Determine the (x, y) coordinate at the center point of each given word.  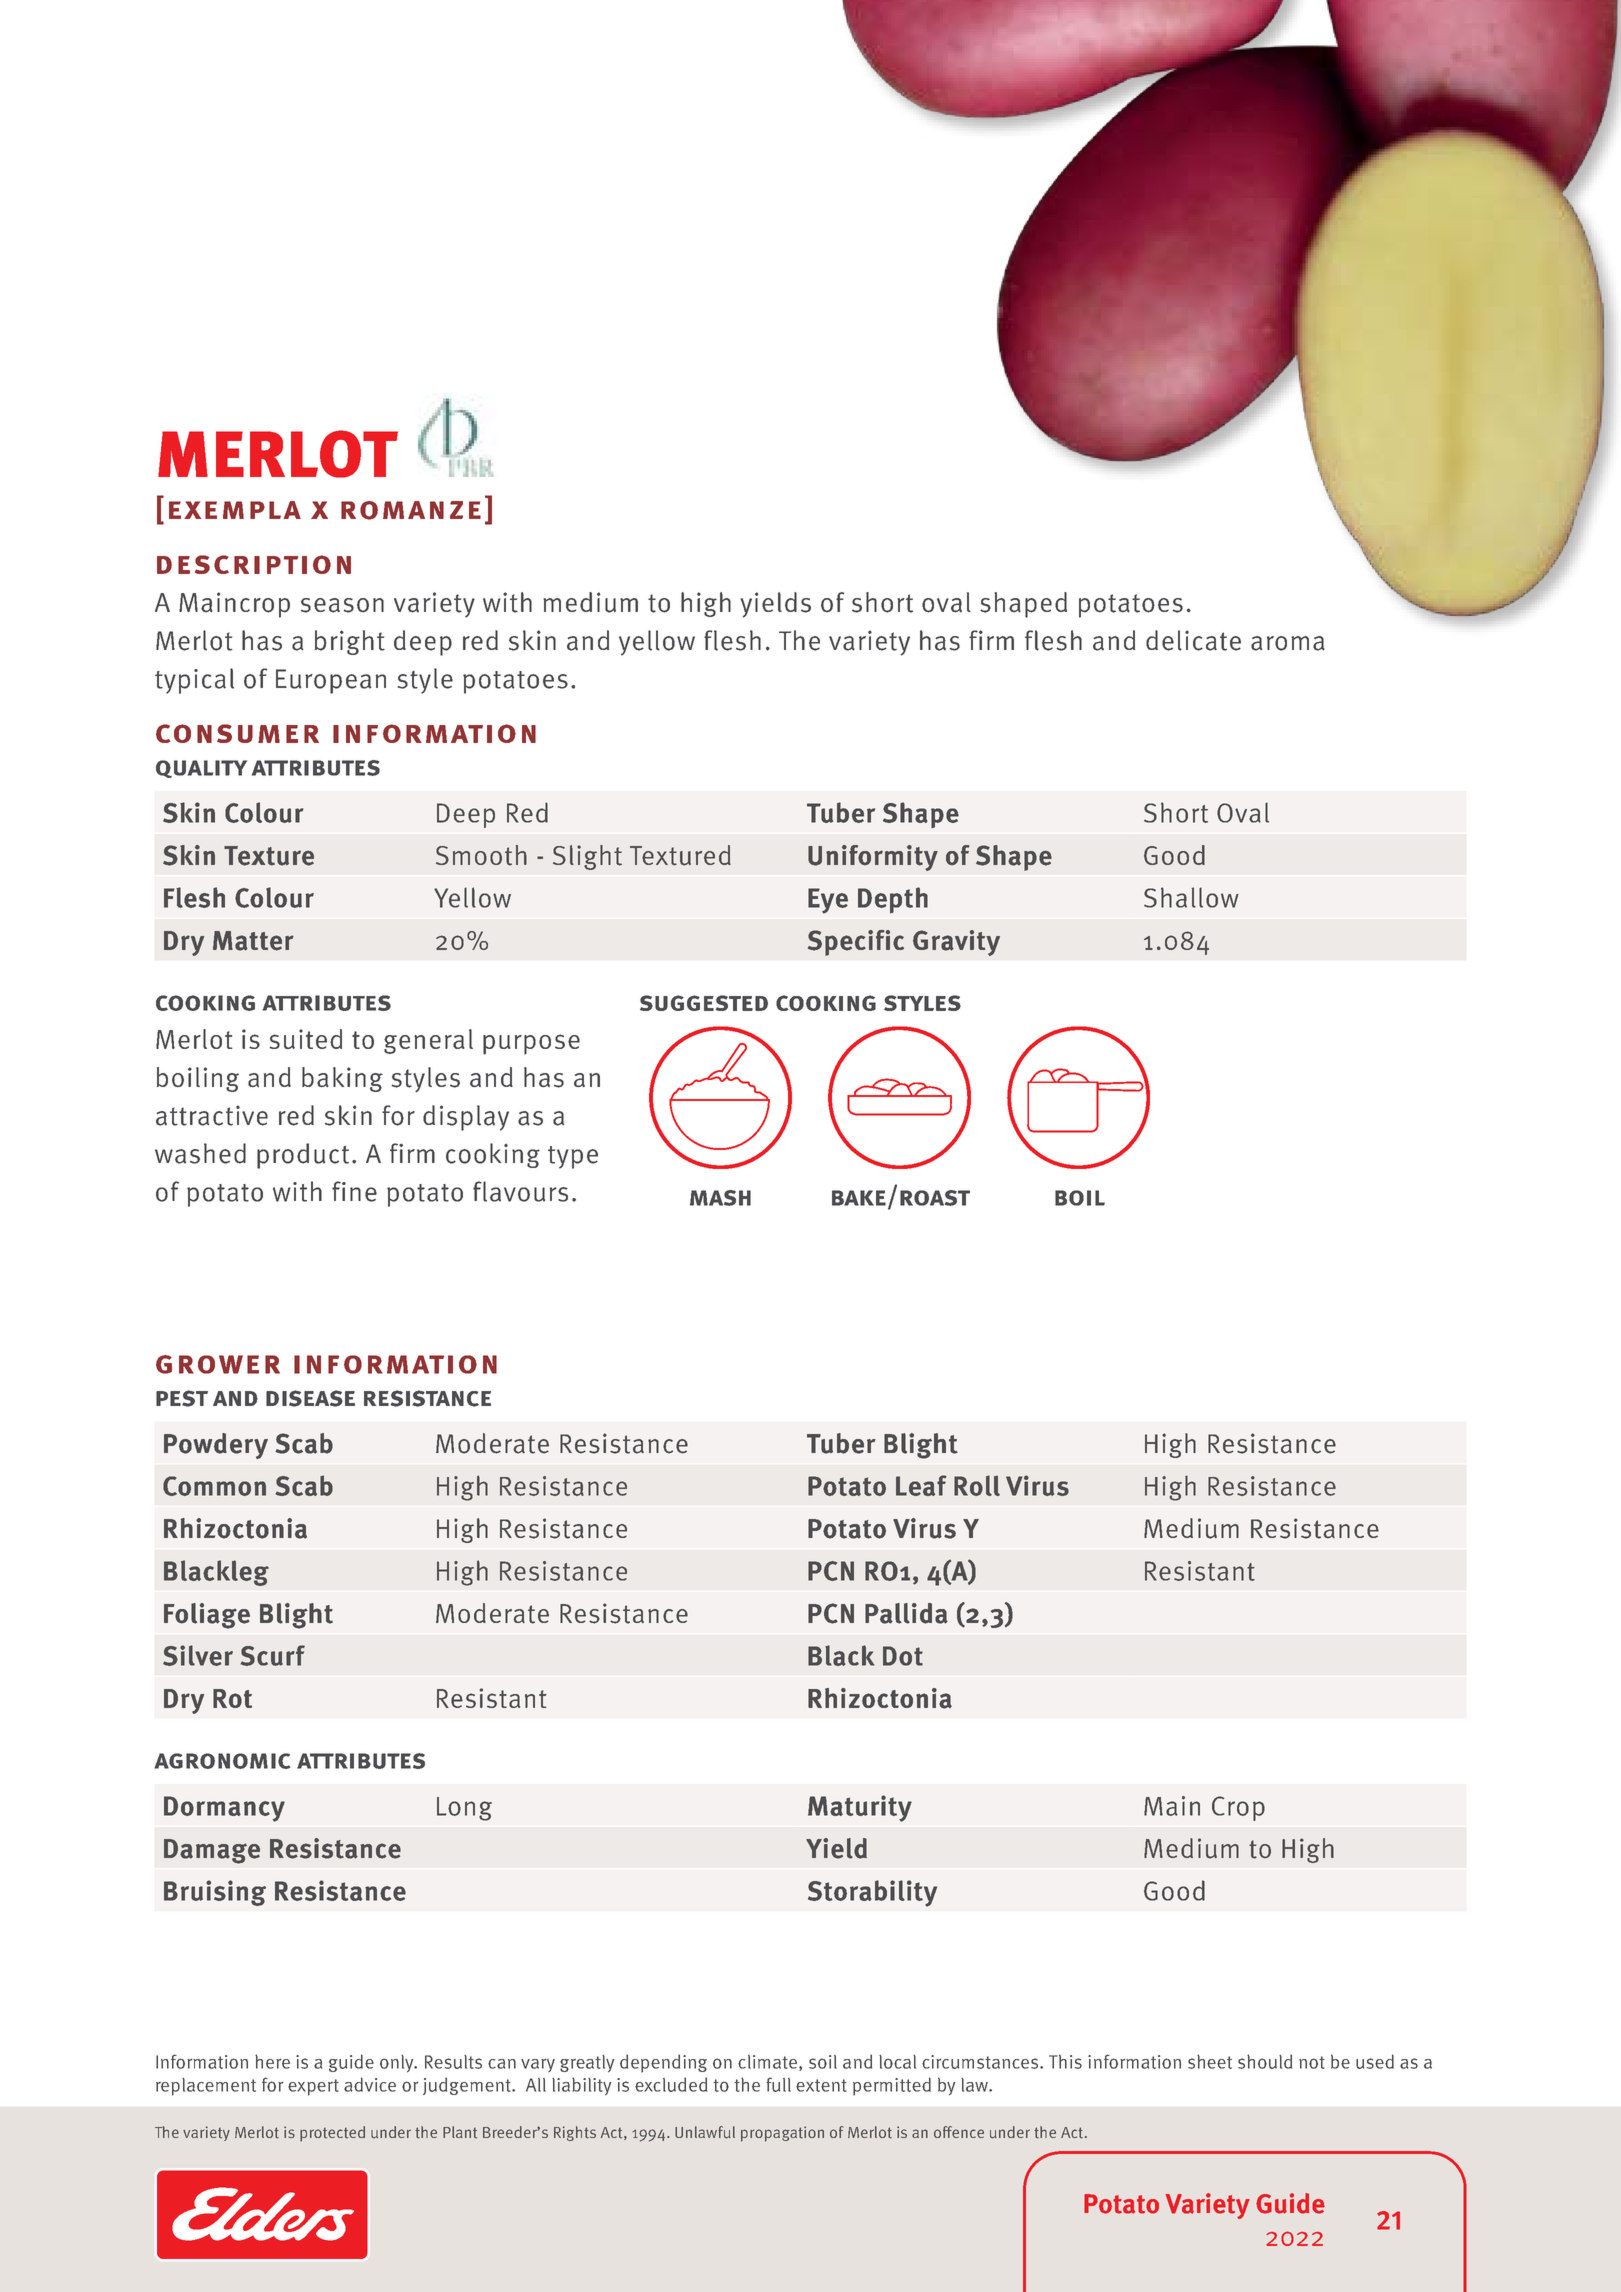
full (778, 2084)
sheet (1210, 2061)
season (342, 605)
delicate (1193, 640)
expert (313, 2087)
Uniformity (873, 858)
